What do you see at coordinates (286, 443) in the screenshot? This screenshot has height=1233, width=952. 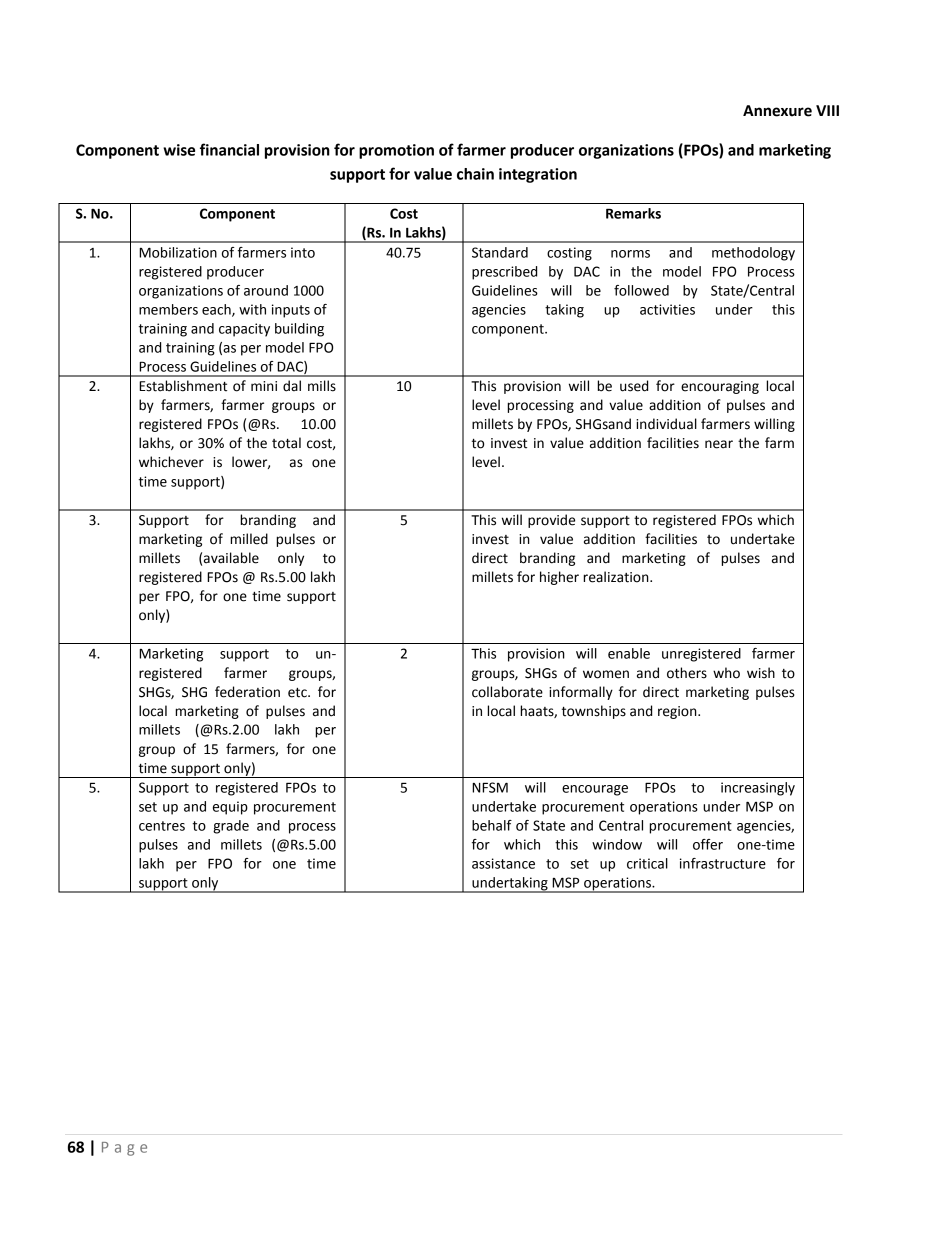 I see `total` at bounding box center [286, 443].
